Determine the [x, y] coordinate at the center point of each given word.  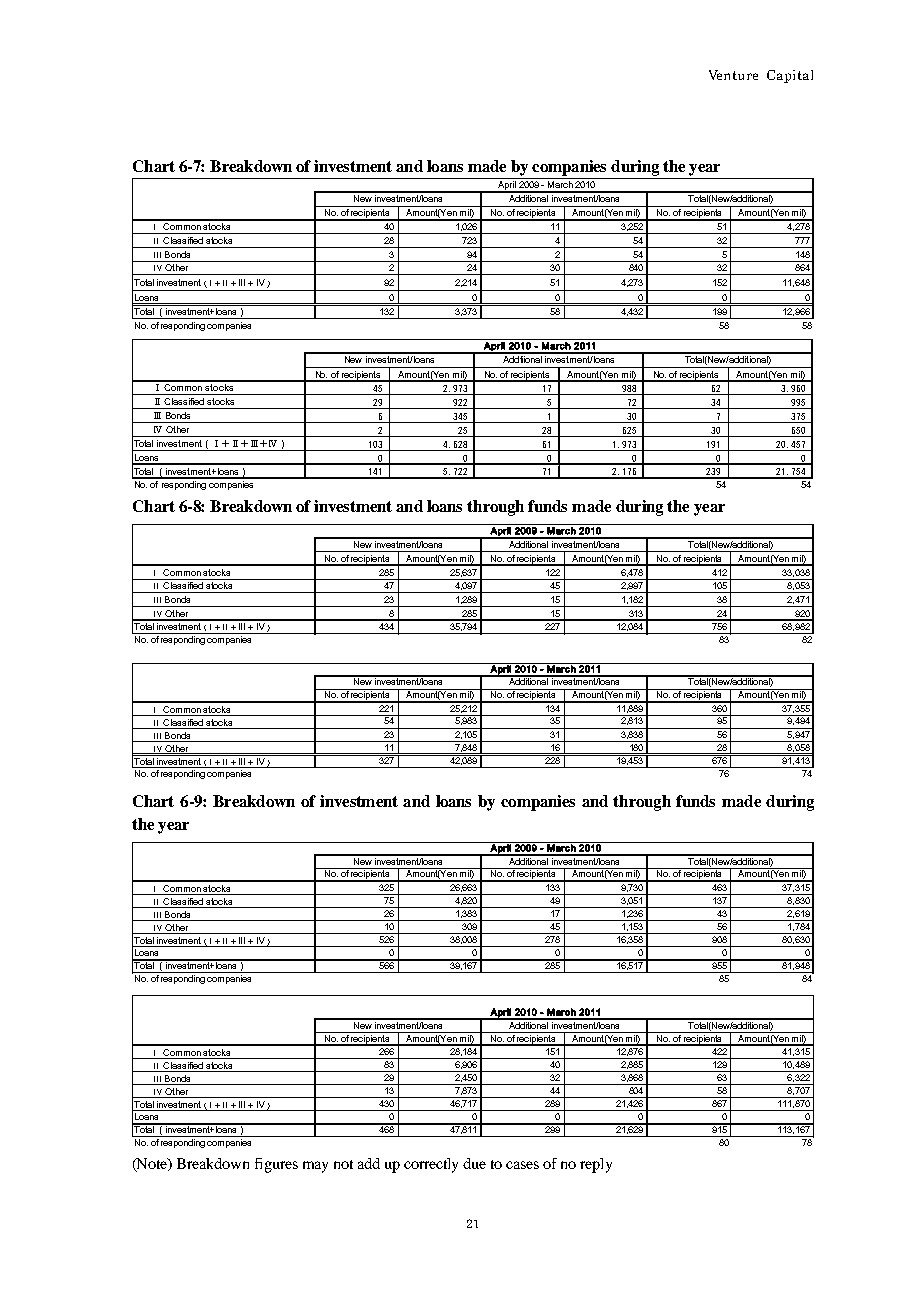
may [315, 1167]
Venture [733, 75]
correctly [431, 1165]
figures [276, 1165]
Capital [790, 76]
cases [522, 1165]
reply [596, 1165]
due [474, 1163]
